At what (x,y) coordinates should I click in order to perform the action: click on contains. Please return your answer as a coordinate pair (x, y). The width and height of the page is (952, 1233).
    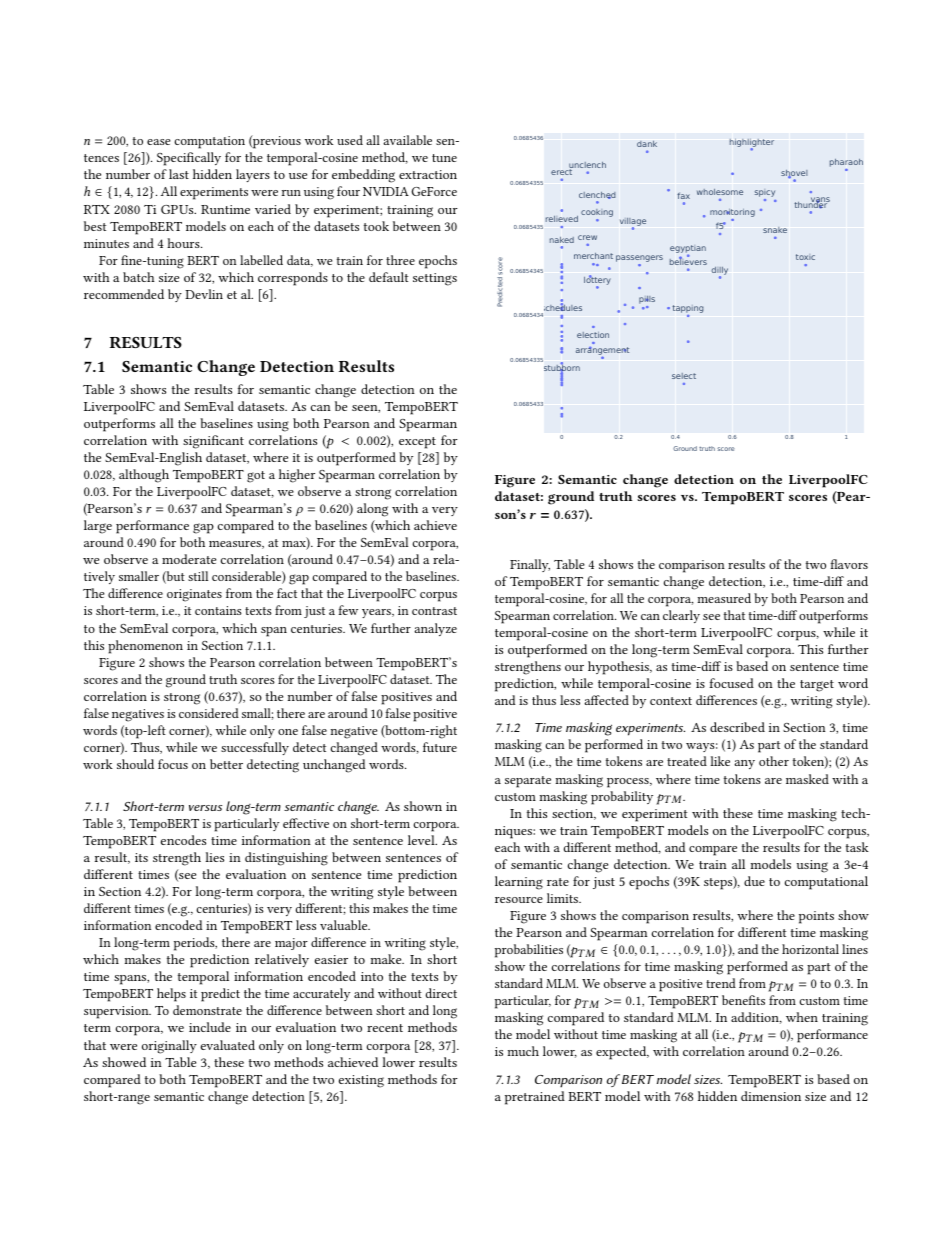
    Looking at the image, I should click on (218, 610).
